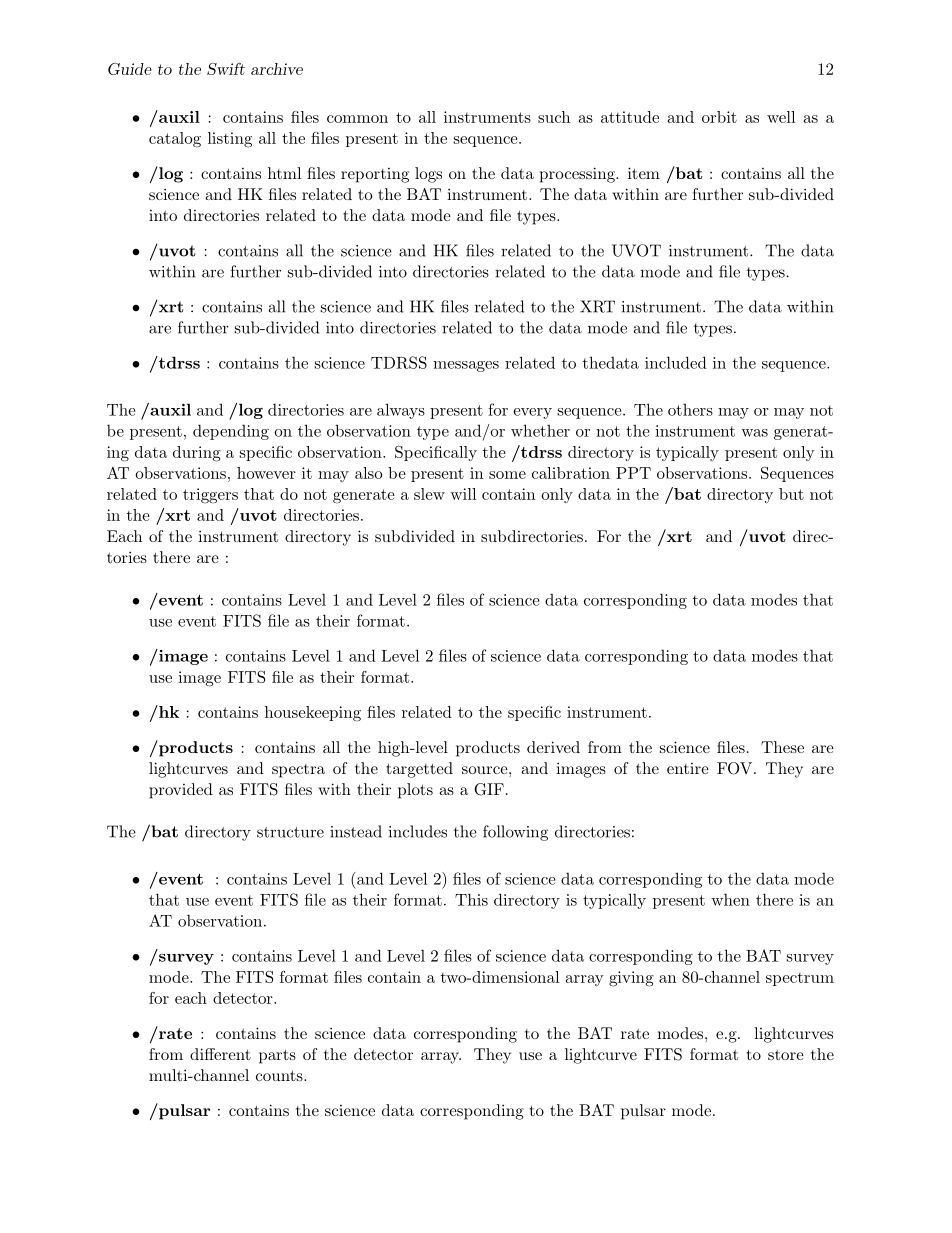 This screenshot has height=1233, width=952. Describe the element at coordinates (719, 117) in the screenshot. I see `orbit` at that location.
